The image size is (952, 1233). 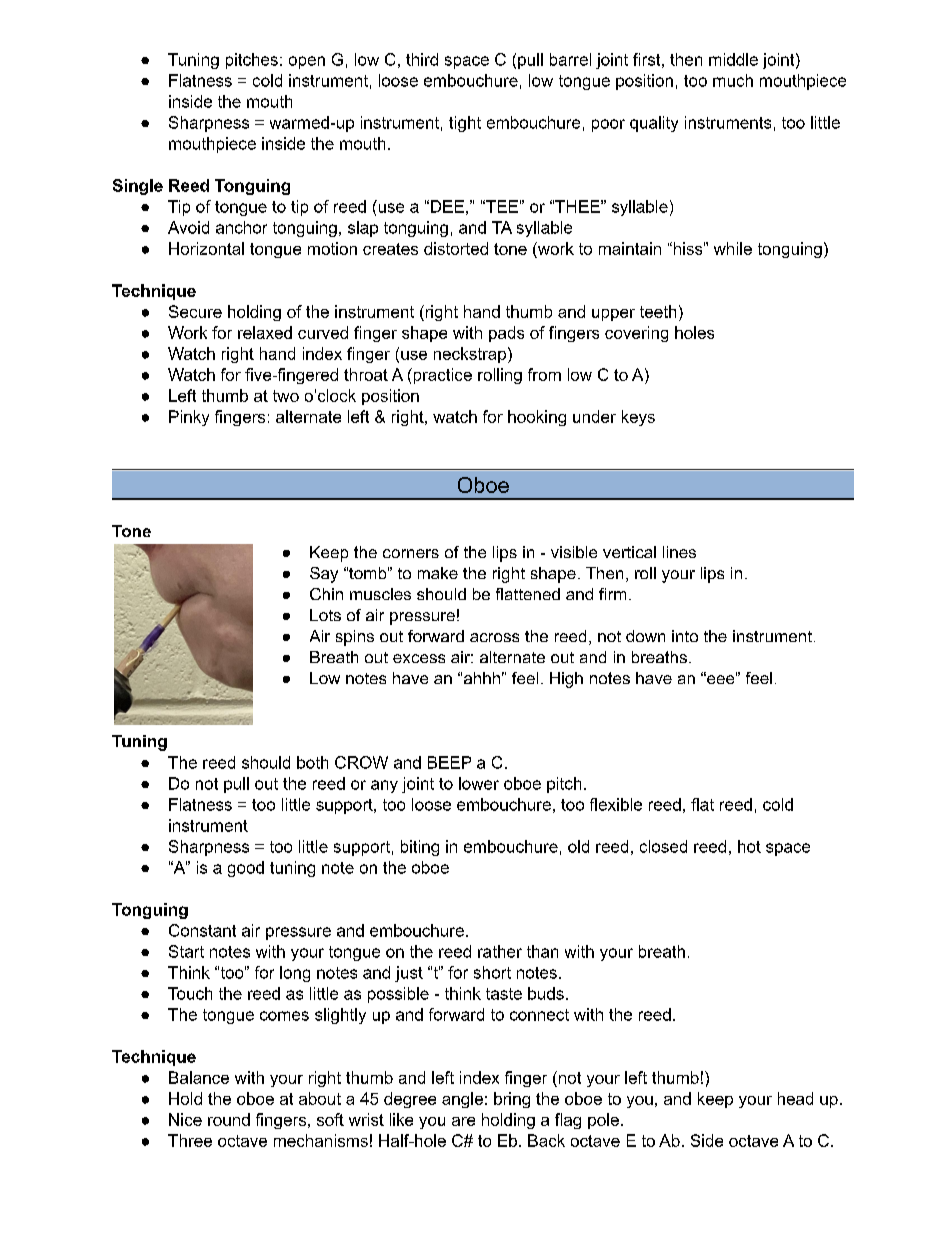 I want to click on hot, so click(x=749, y=846).
